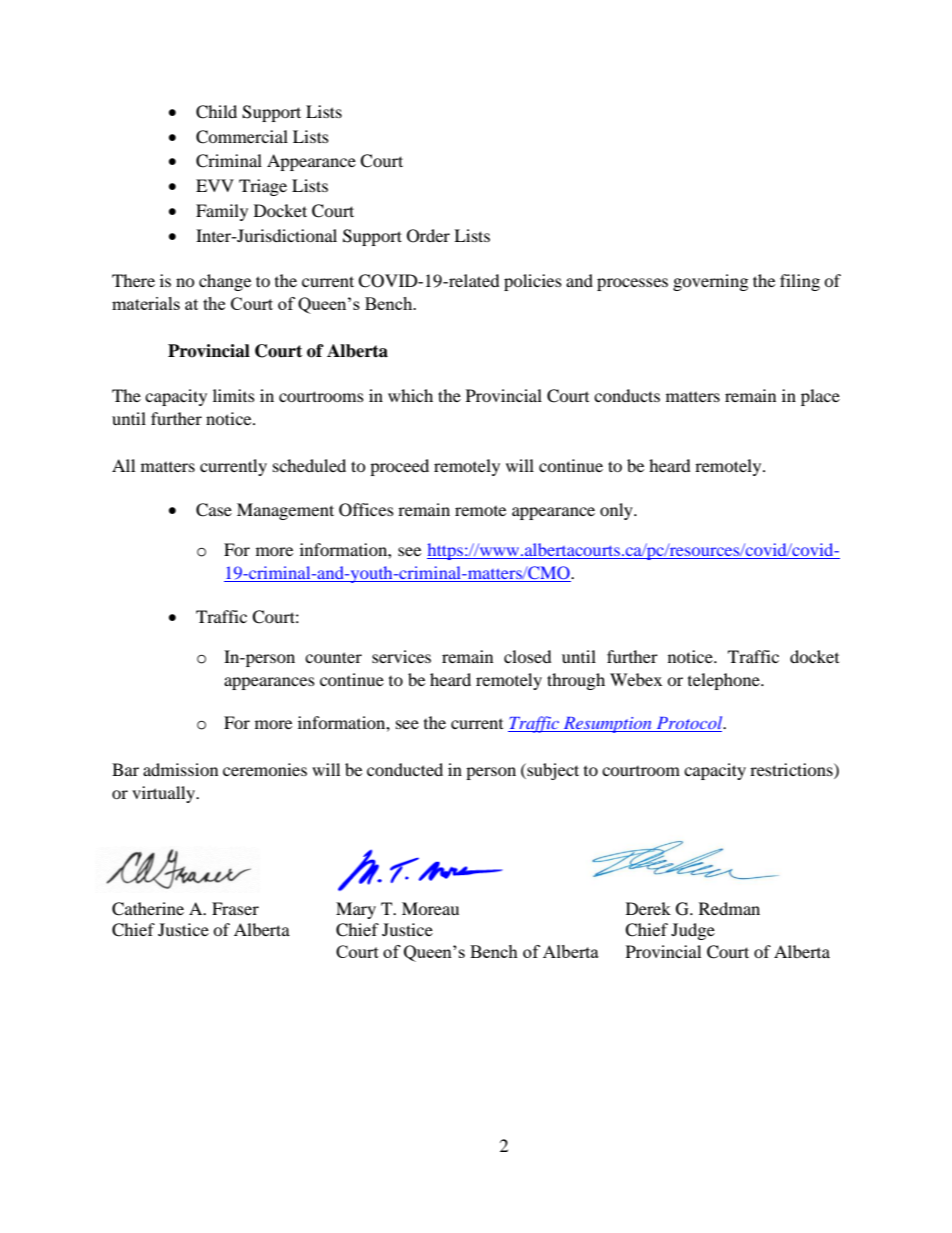 This screenshot has height=1233, width=952. I want to click on Order, so click(428, 236).
